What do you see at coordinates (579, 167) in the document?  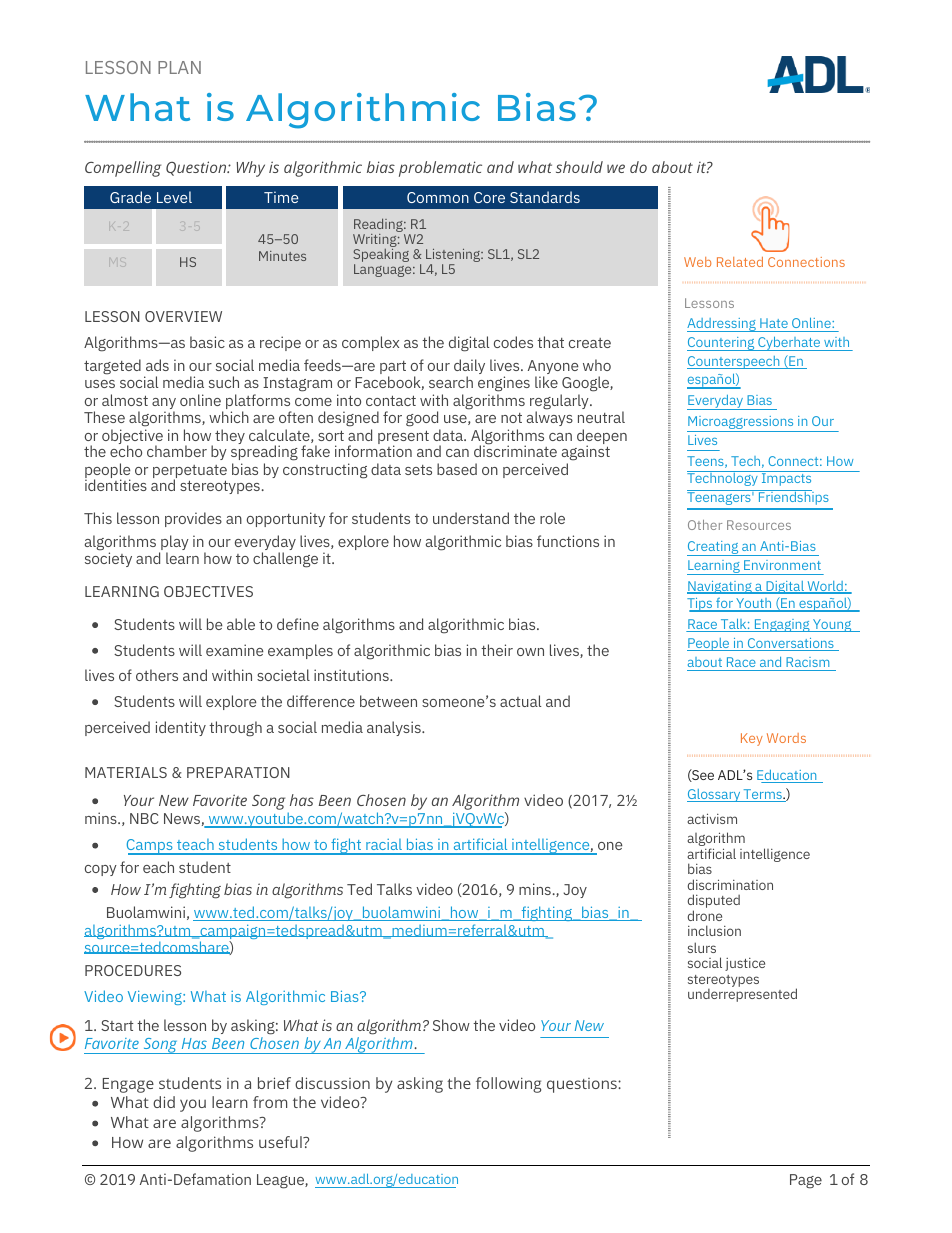 I see `should` at bounding box center [579, 167].
